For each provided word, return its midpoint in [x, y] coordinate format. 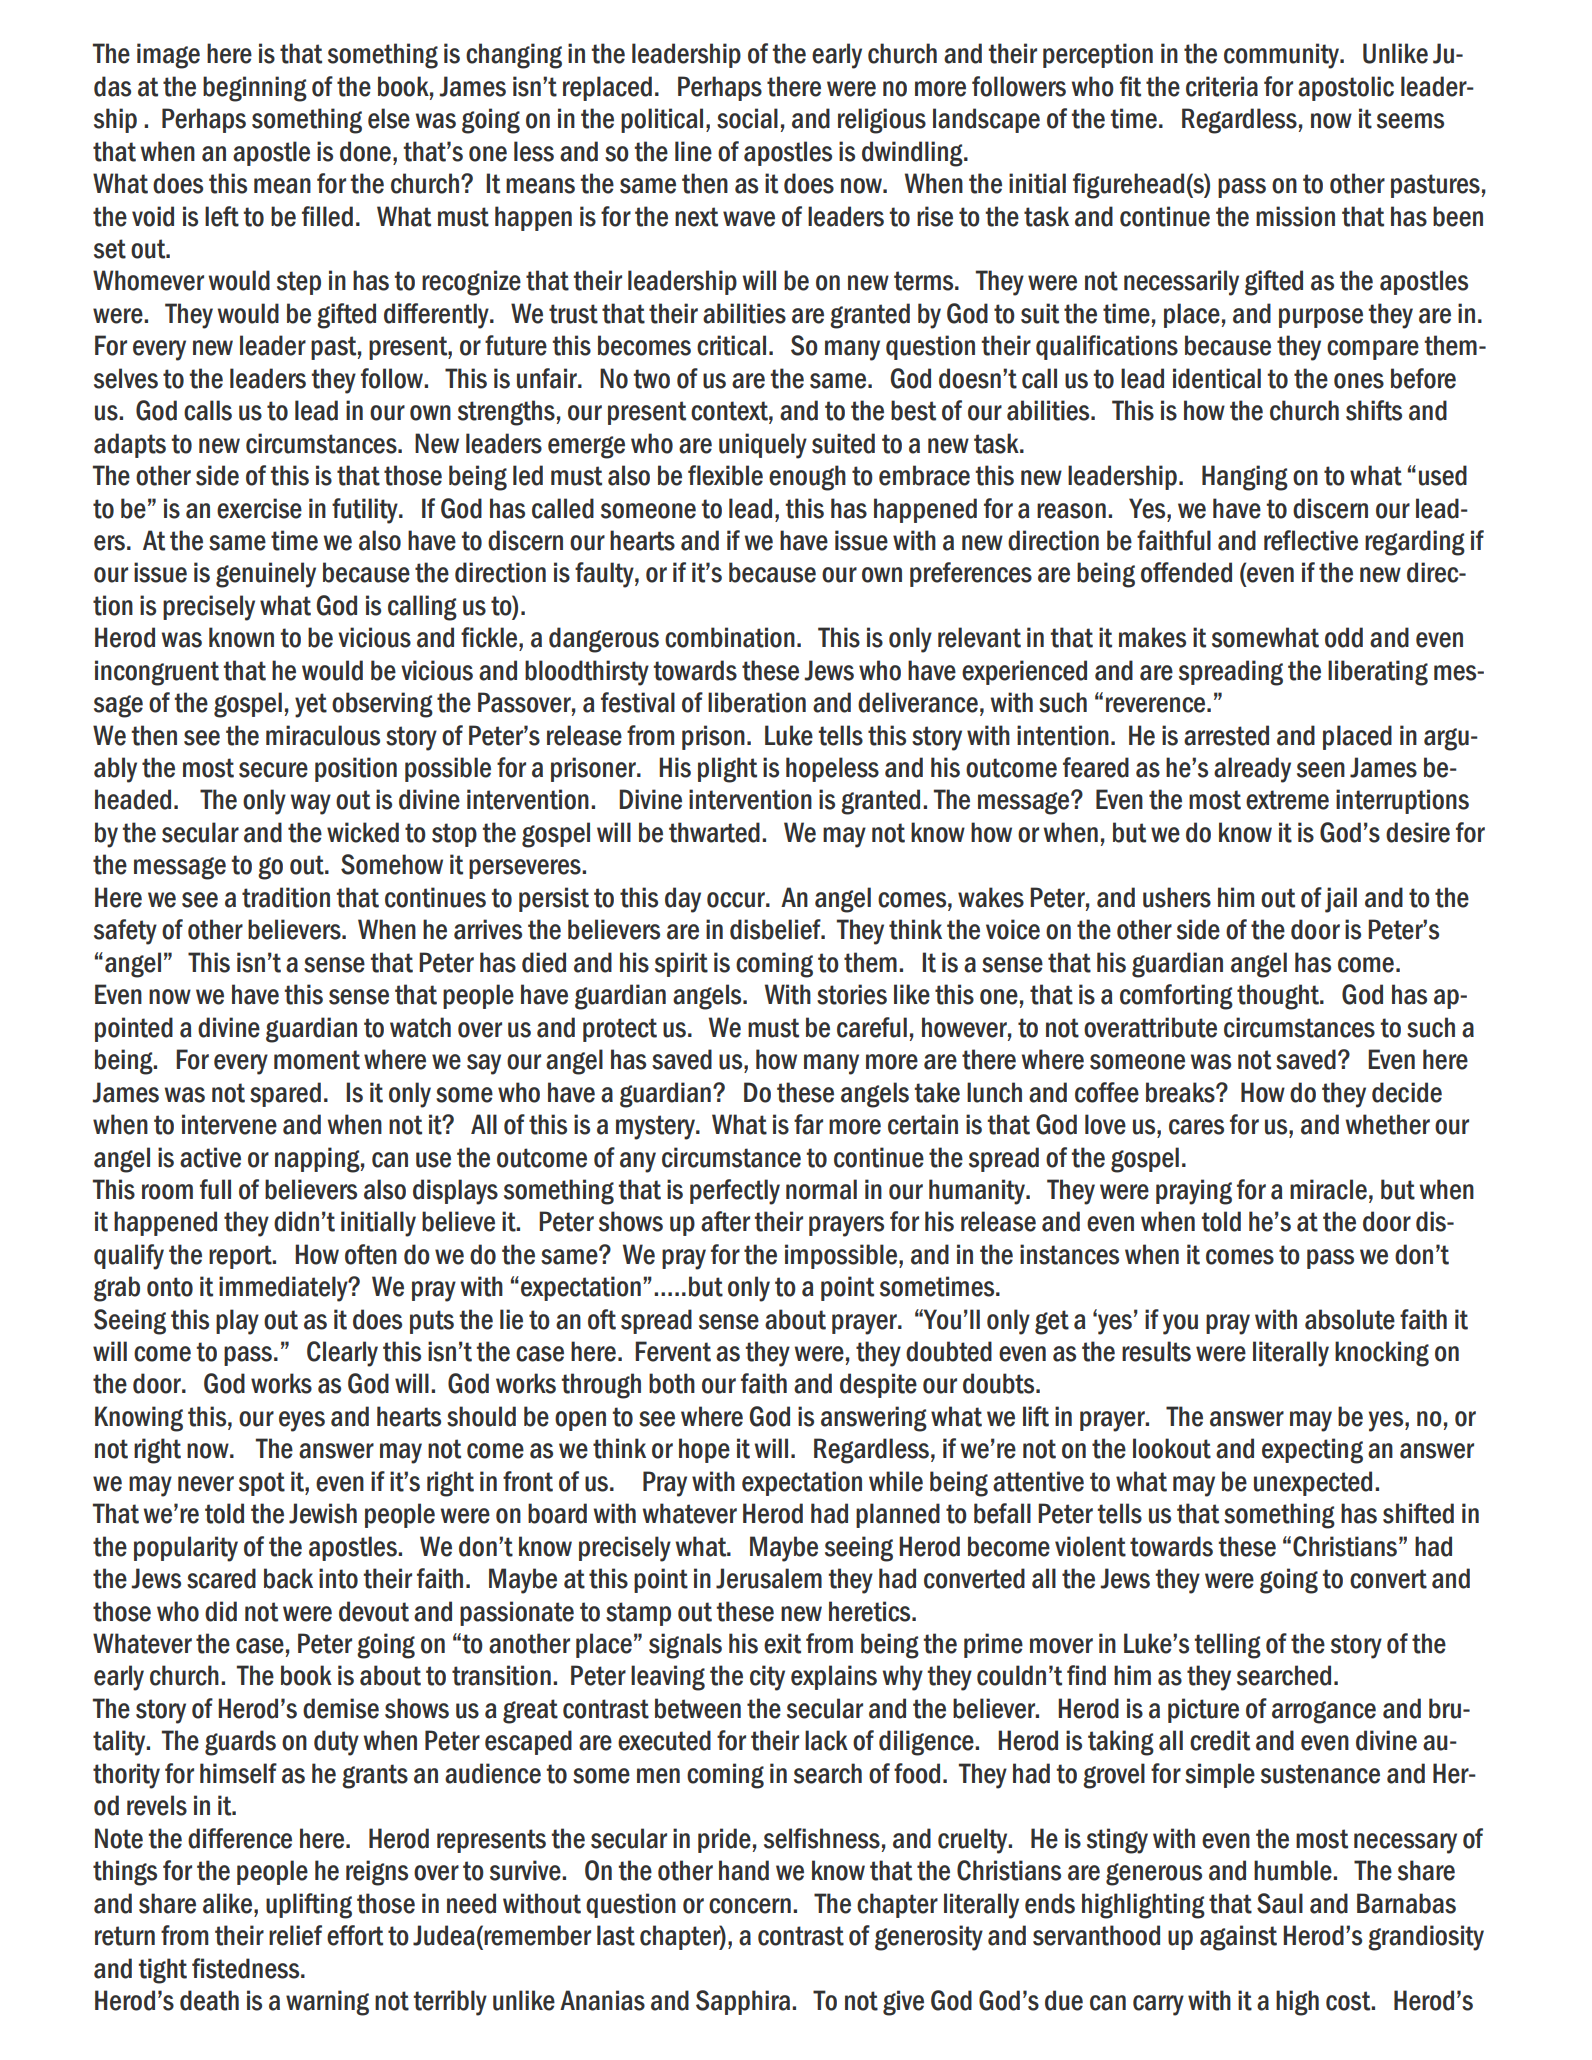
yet [311, 705]
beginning [255, 89]
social [747, 118]
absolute [1350, 1319]
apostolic [1346, 88]
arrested [1226, 735]
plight [727, 770]
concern [750, 1906]
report [241, 1257]
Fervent [673, 1351]
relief [295, 1935]
